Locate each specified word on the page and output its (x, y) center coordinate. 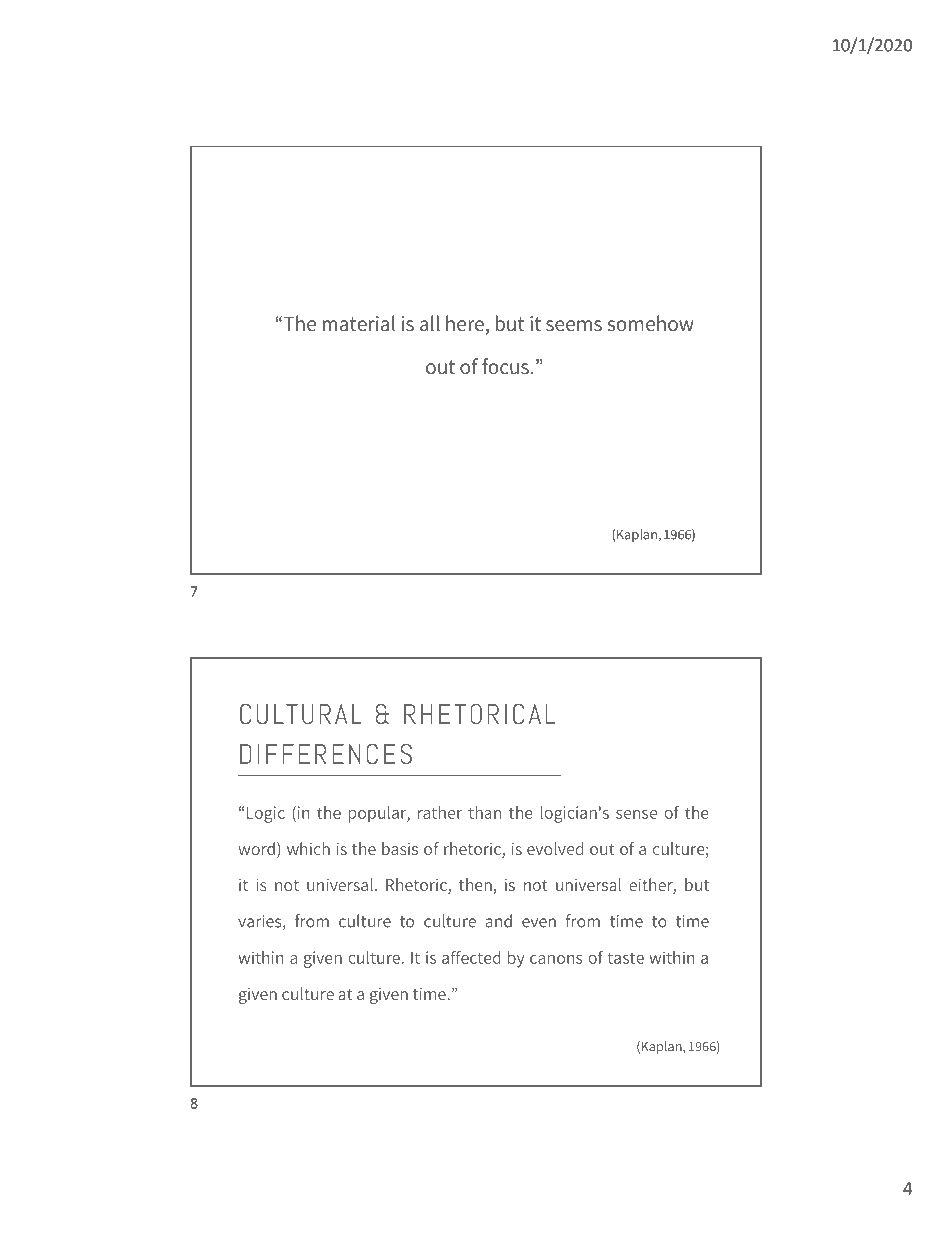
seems (574, 326)
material (359, 323)
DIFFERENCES (326, 754)
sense (636, 814)
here (465, 323)
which (308, 848)
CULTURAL (301, 714)
